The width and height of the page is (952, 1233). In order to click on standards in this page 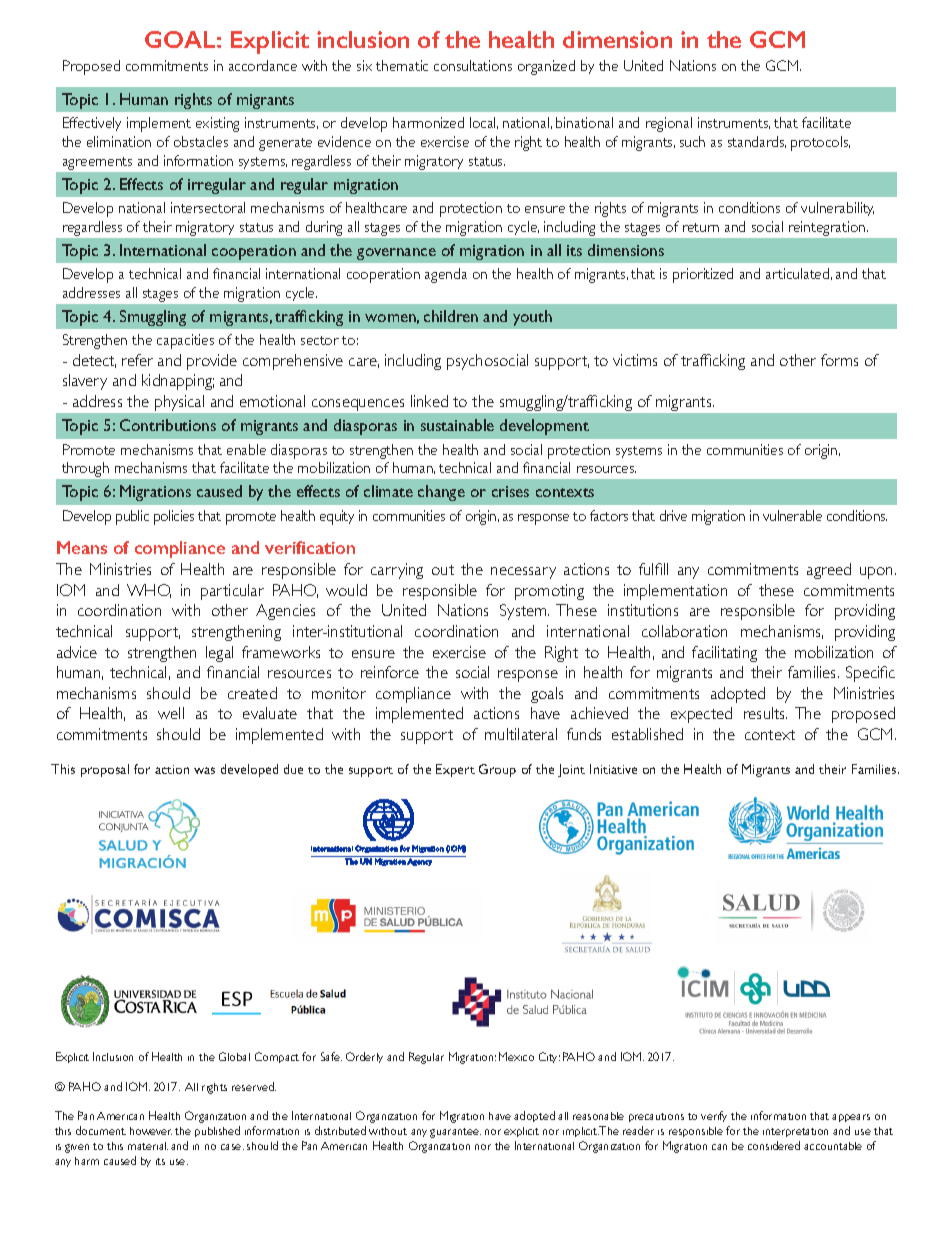, I will do `click(757, 142)`.
